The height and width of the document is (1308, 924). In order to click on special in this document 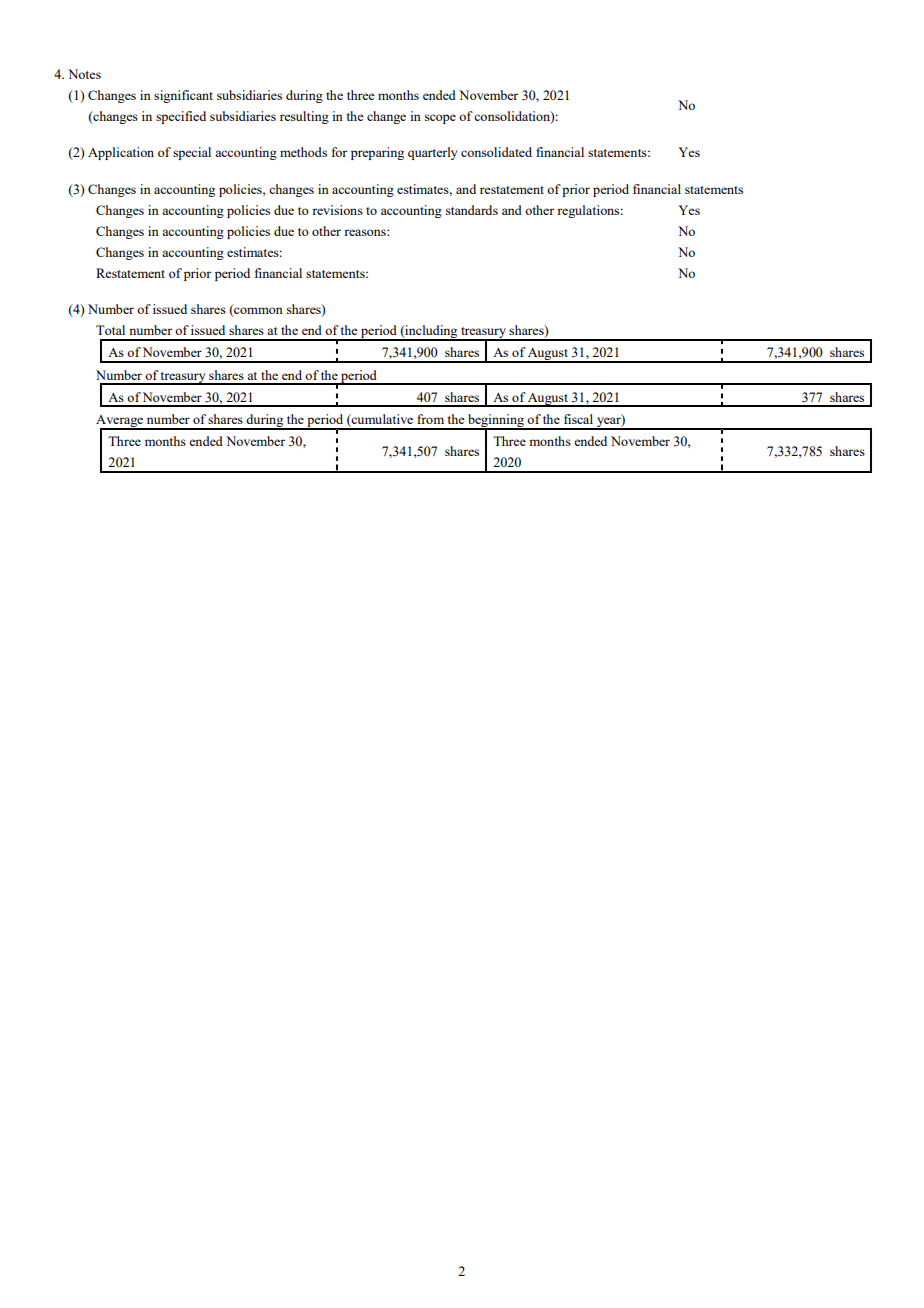, I will do `click(192, 153)`.
